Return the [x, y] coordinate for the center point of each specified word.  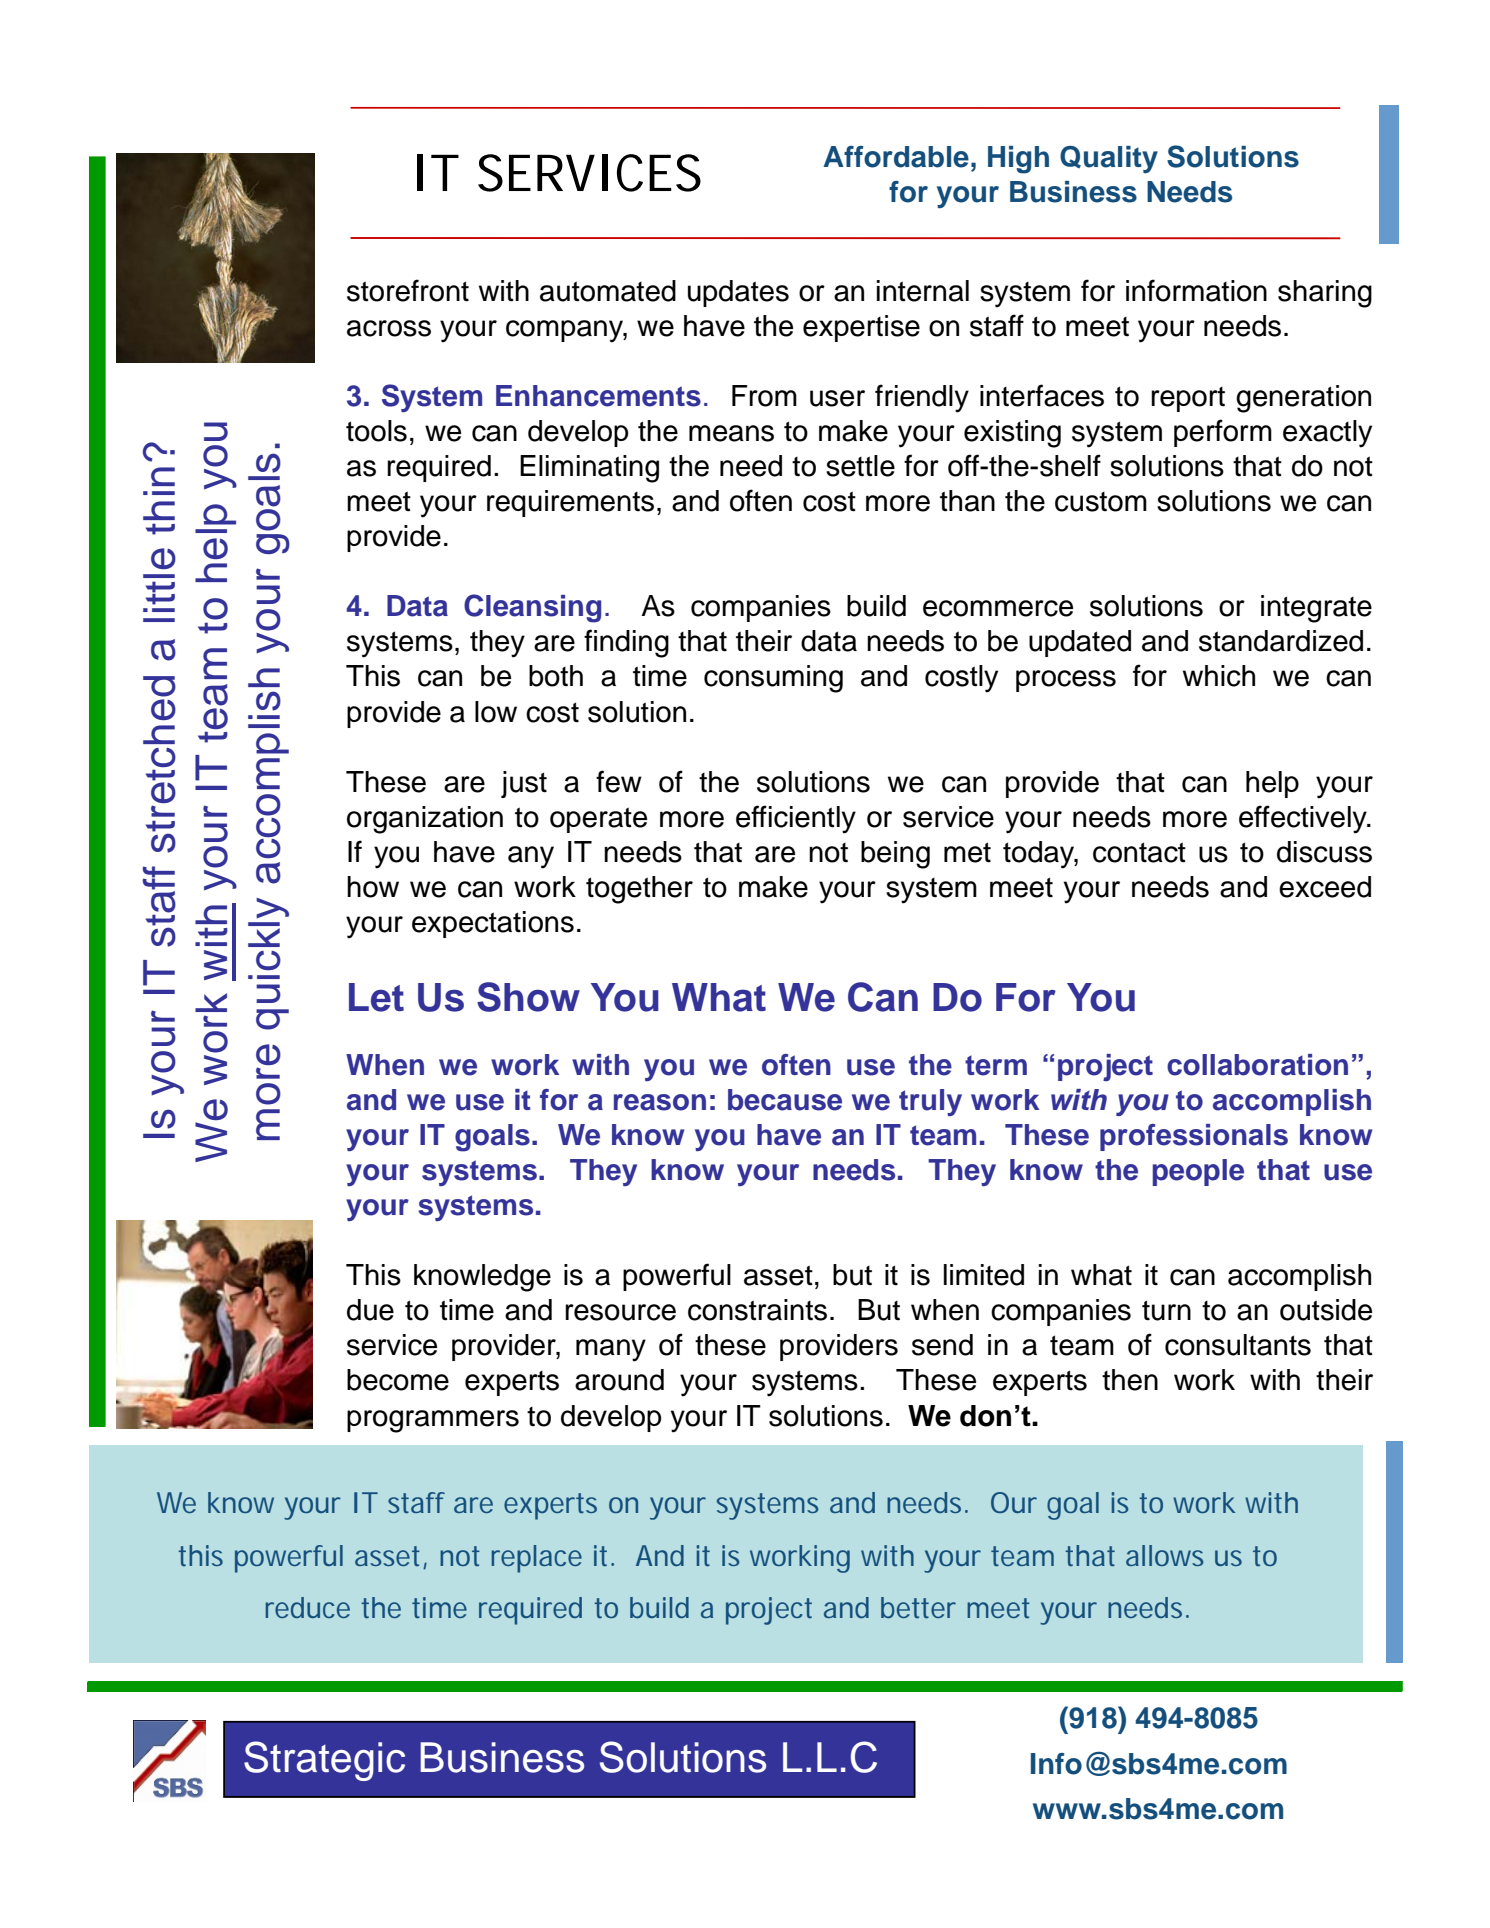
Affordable [896, 157]
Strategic [324, 1761]
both [556, 676]
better [918, 1607]
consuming [773, 679]
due [370, 1310]
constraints [757, 1310]
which [1219, 676]
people [1198, 1172]
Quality [1109, 159]
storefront [408, 290]
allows [1164, 1555]
